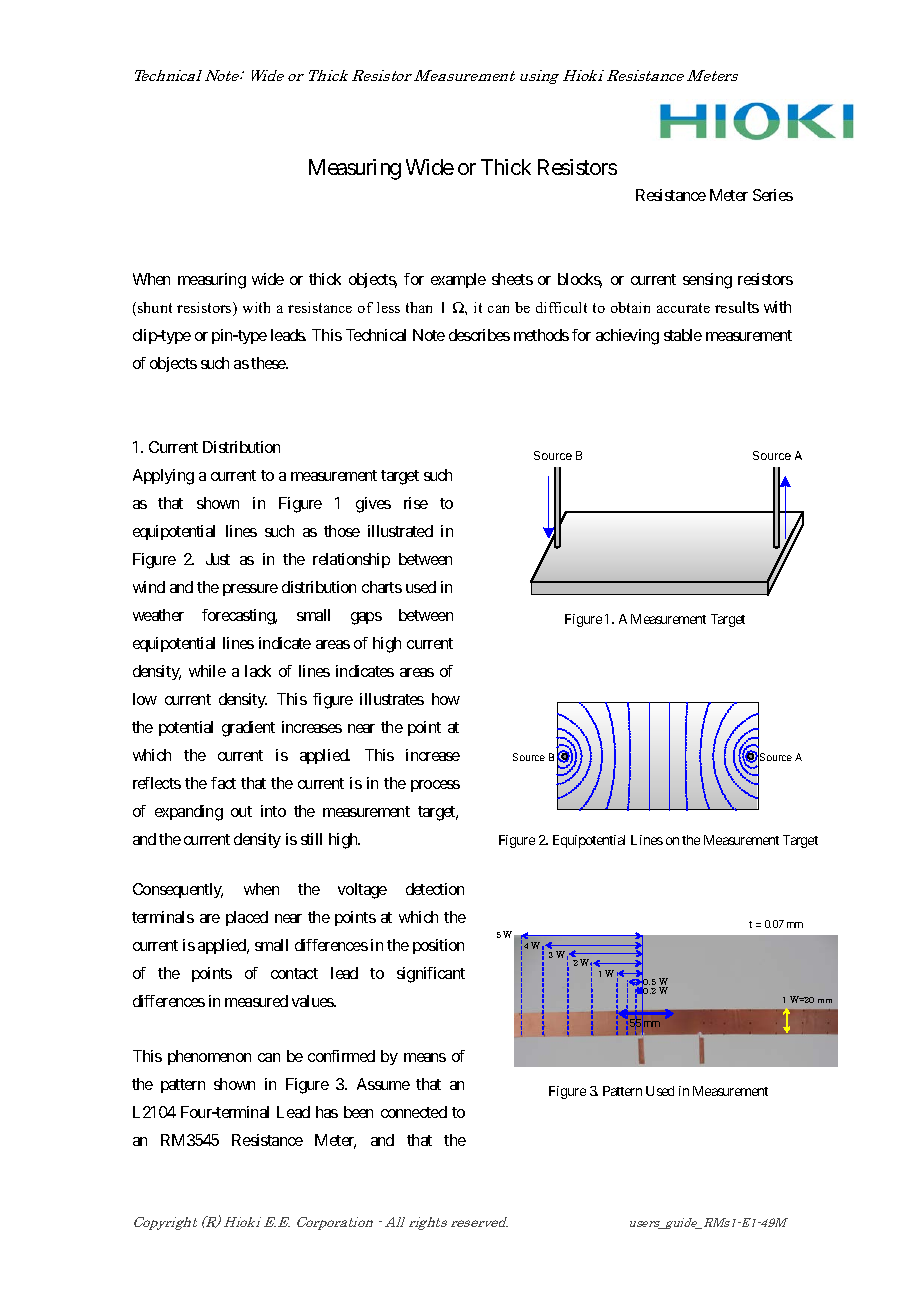 This page has width=924, height=1308. I want to click on shunt, so click(155, 307).
